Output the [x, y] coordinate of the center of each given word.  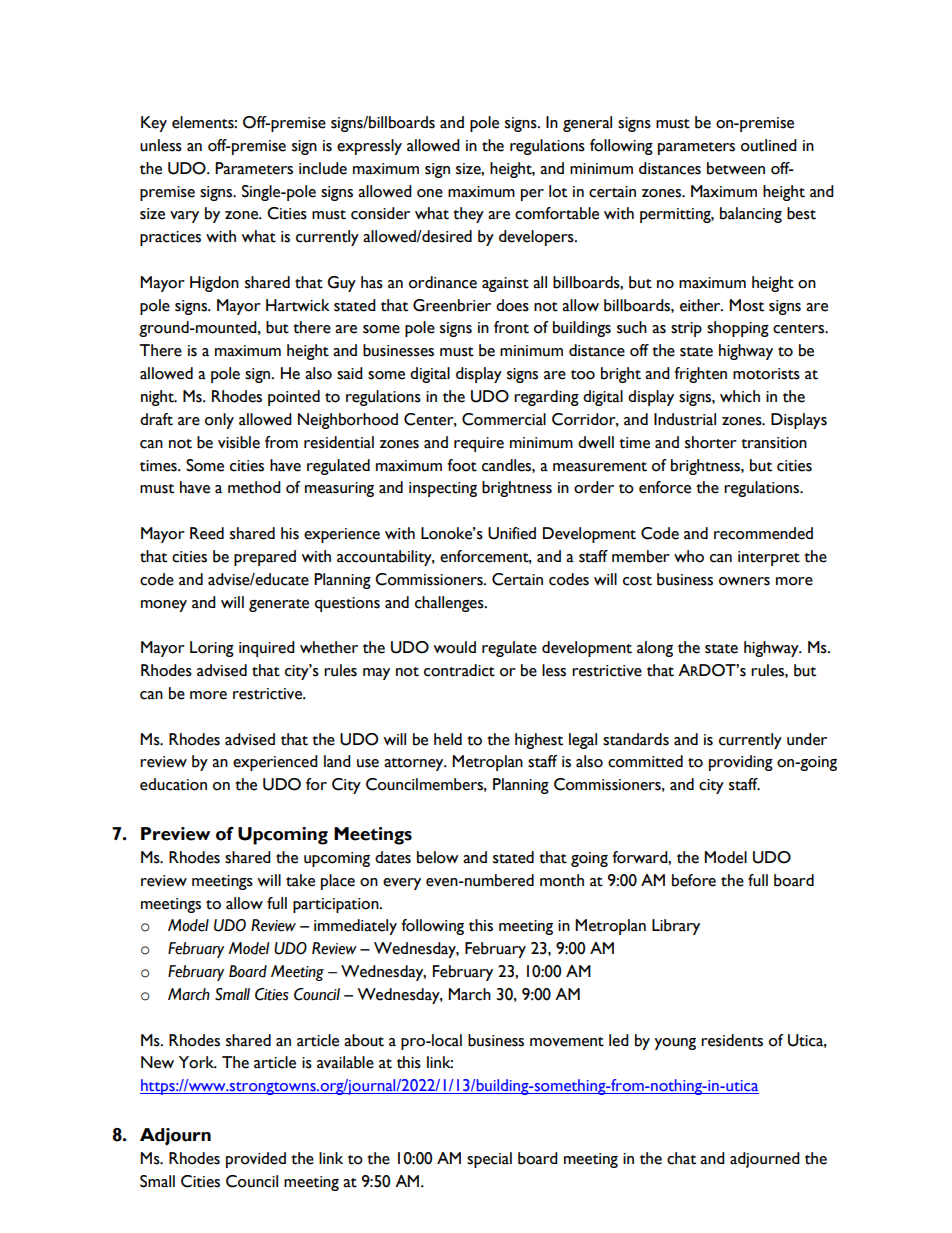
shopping [738, 329]
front [511, 327]
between [736, 168]
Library [676, 927]
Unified [512, 533]
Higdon [214, 284]
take [300, 880]
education [173, 784]
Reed [207, 533]
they [468, 215]
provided [256, 1160]
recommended [763, 533]
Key [154, 124]
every [402, 884]
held [448, 739]
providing [741, 763]
